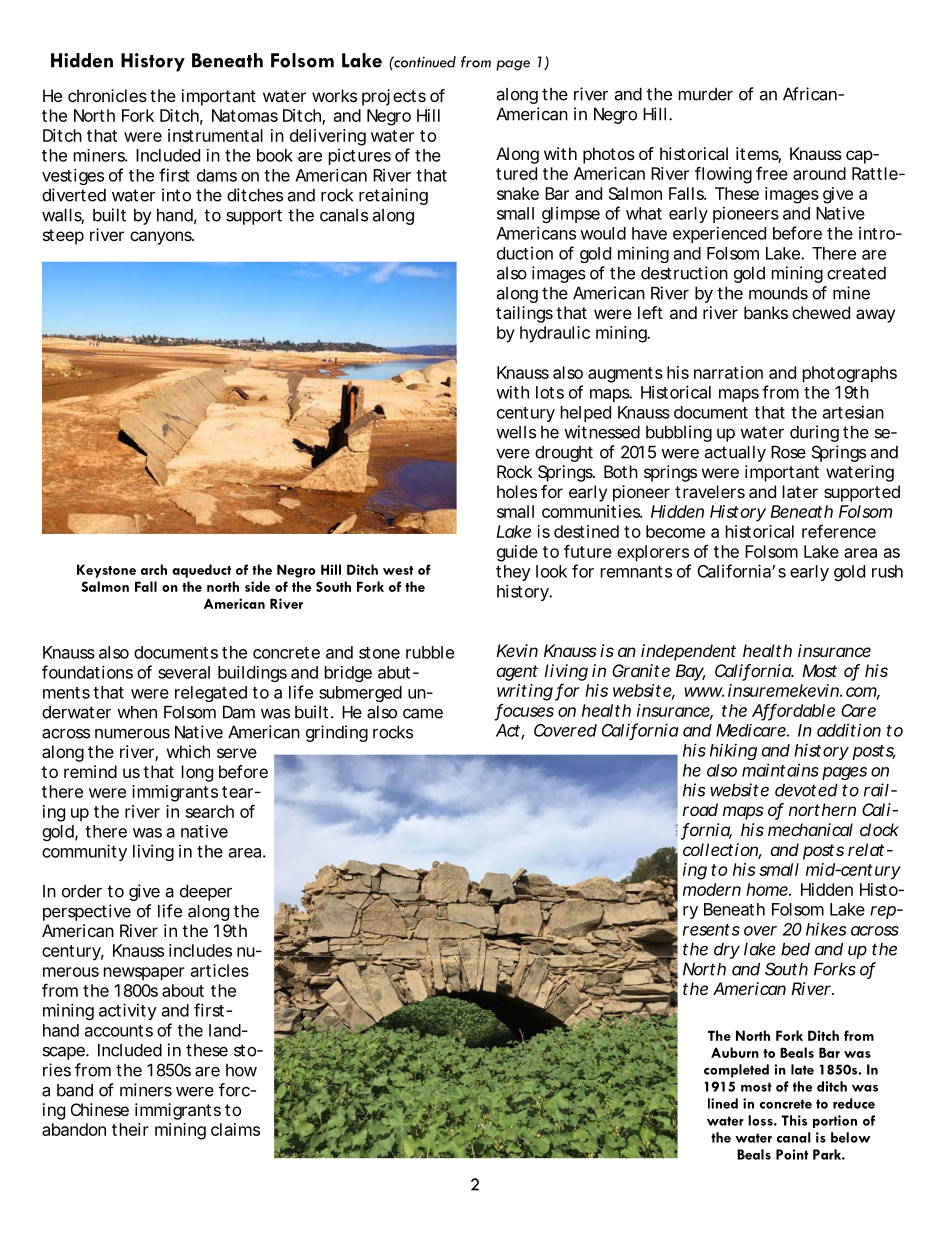 This screenshot has width=952, height=1233. Describe the element at coordinates (215, 135) in the screenshot. I see `instrumental` at that location.
